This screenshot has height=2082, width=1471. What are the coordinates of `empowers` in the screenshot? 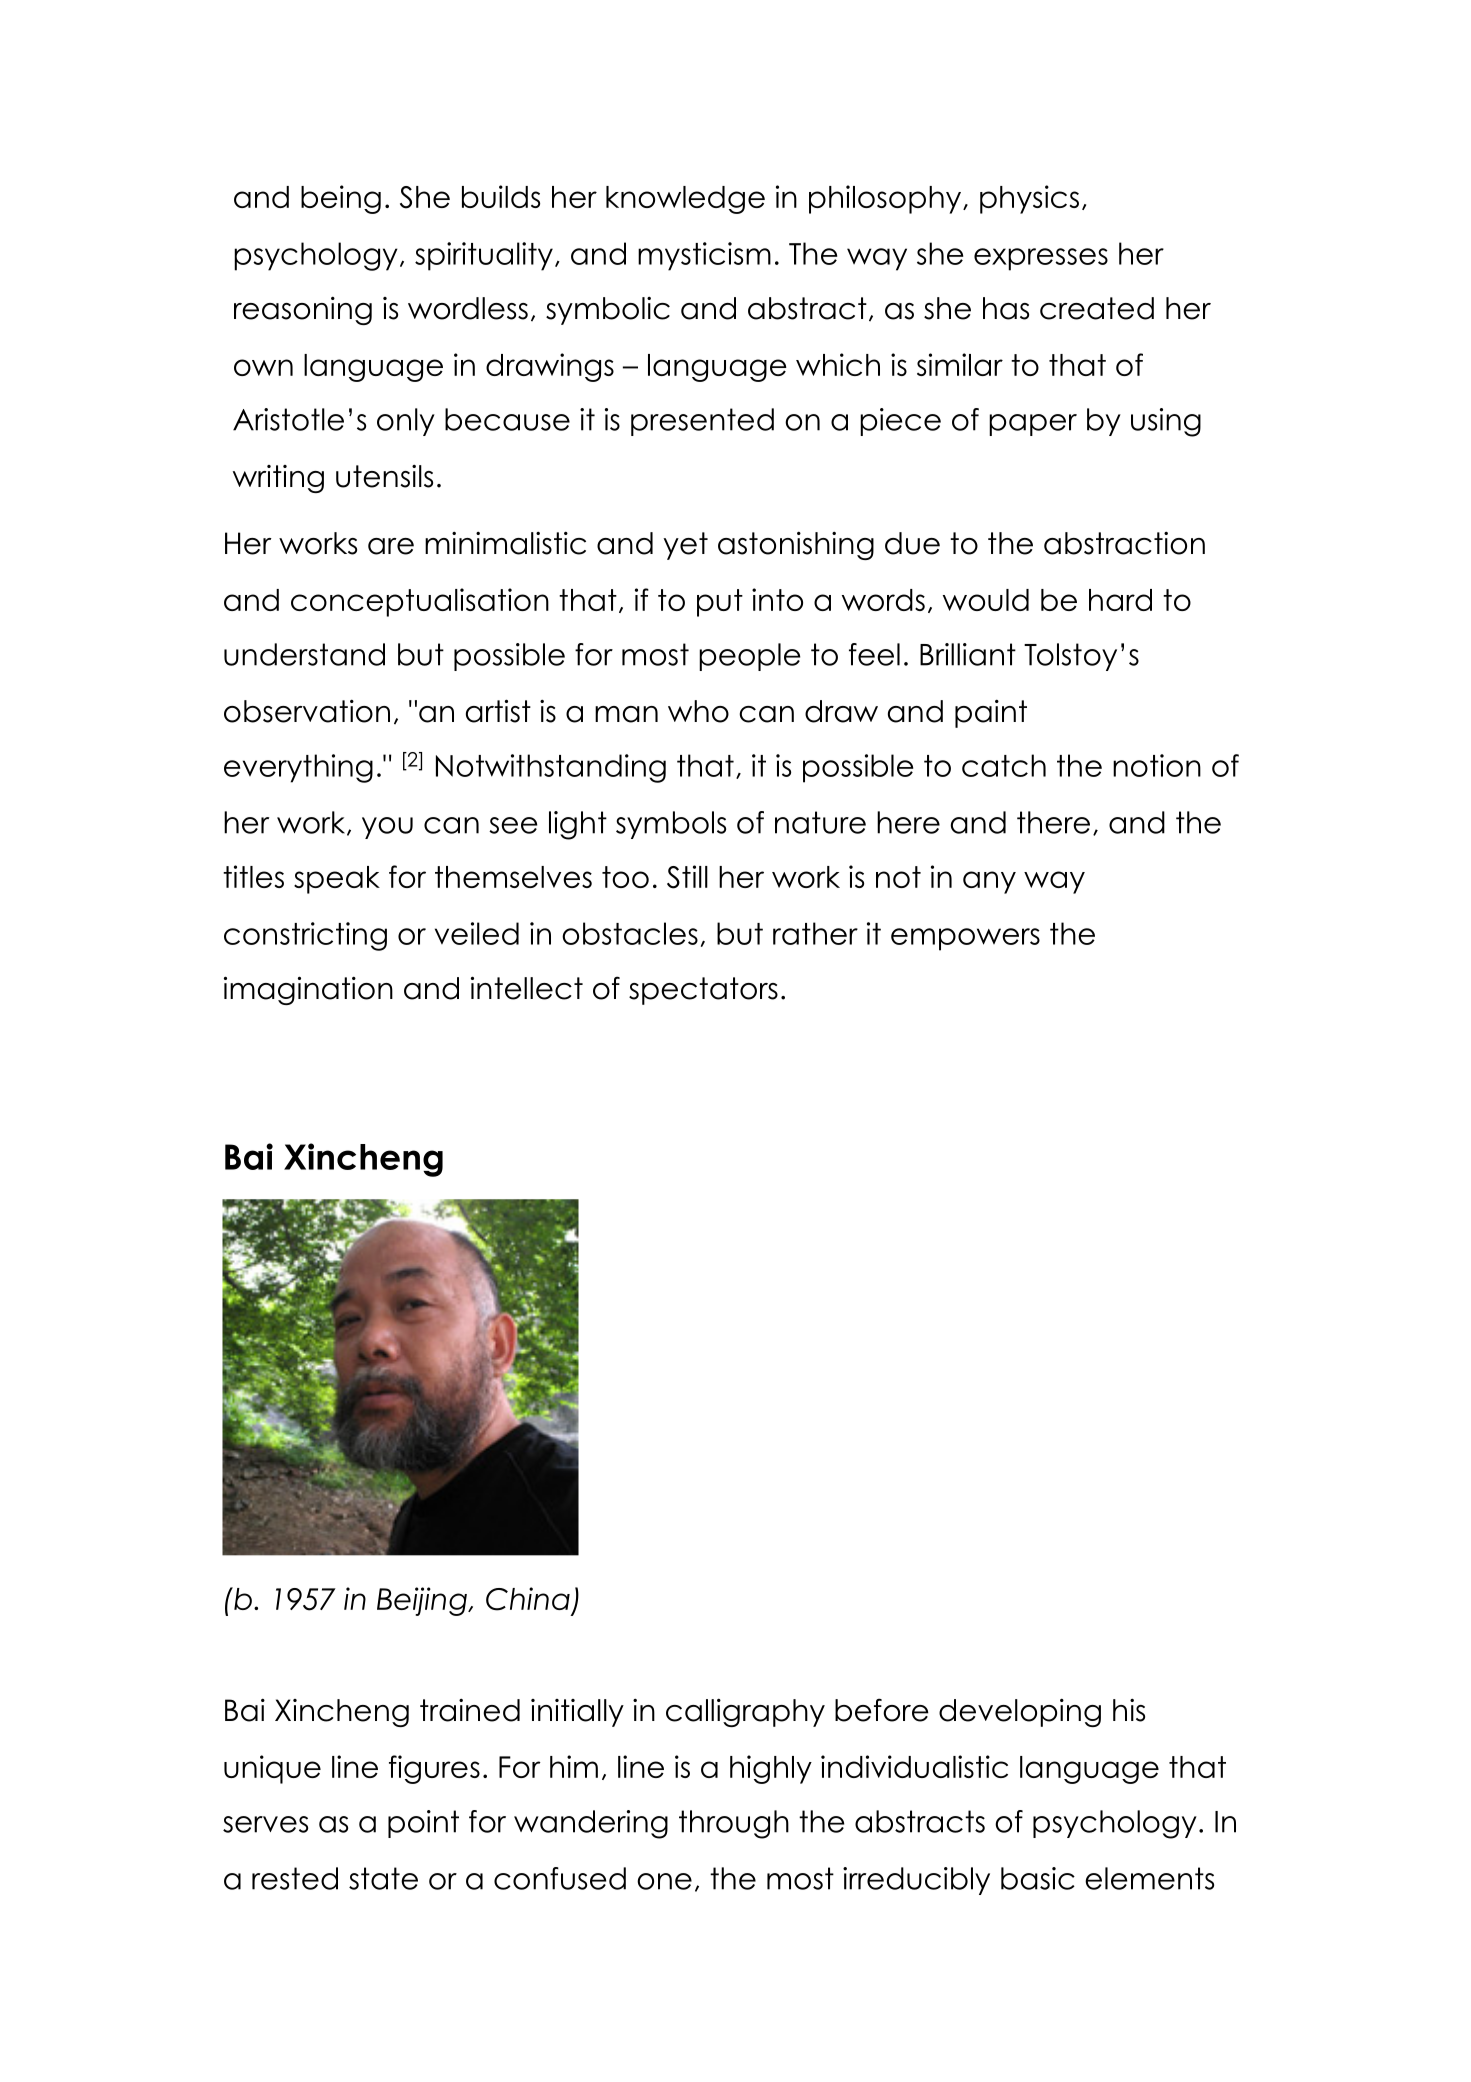 It's located at (965, 939).
